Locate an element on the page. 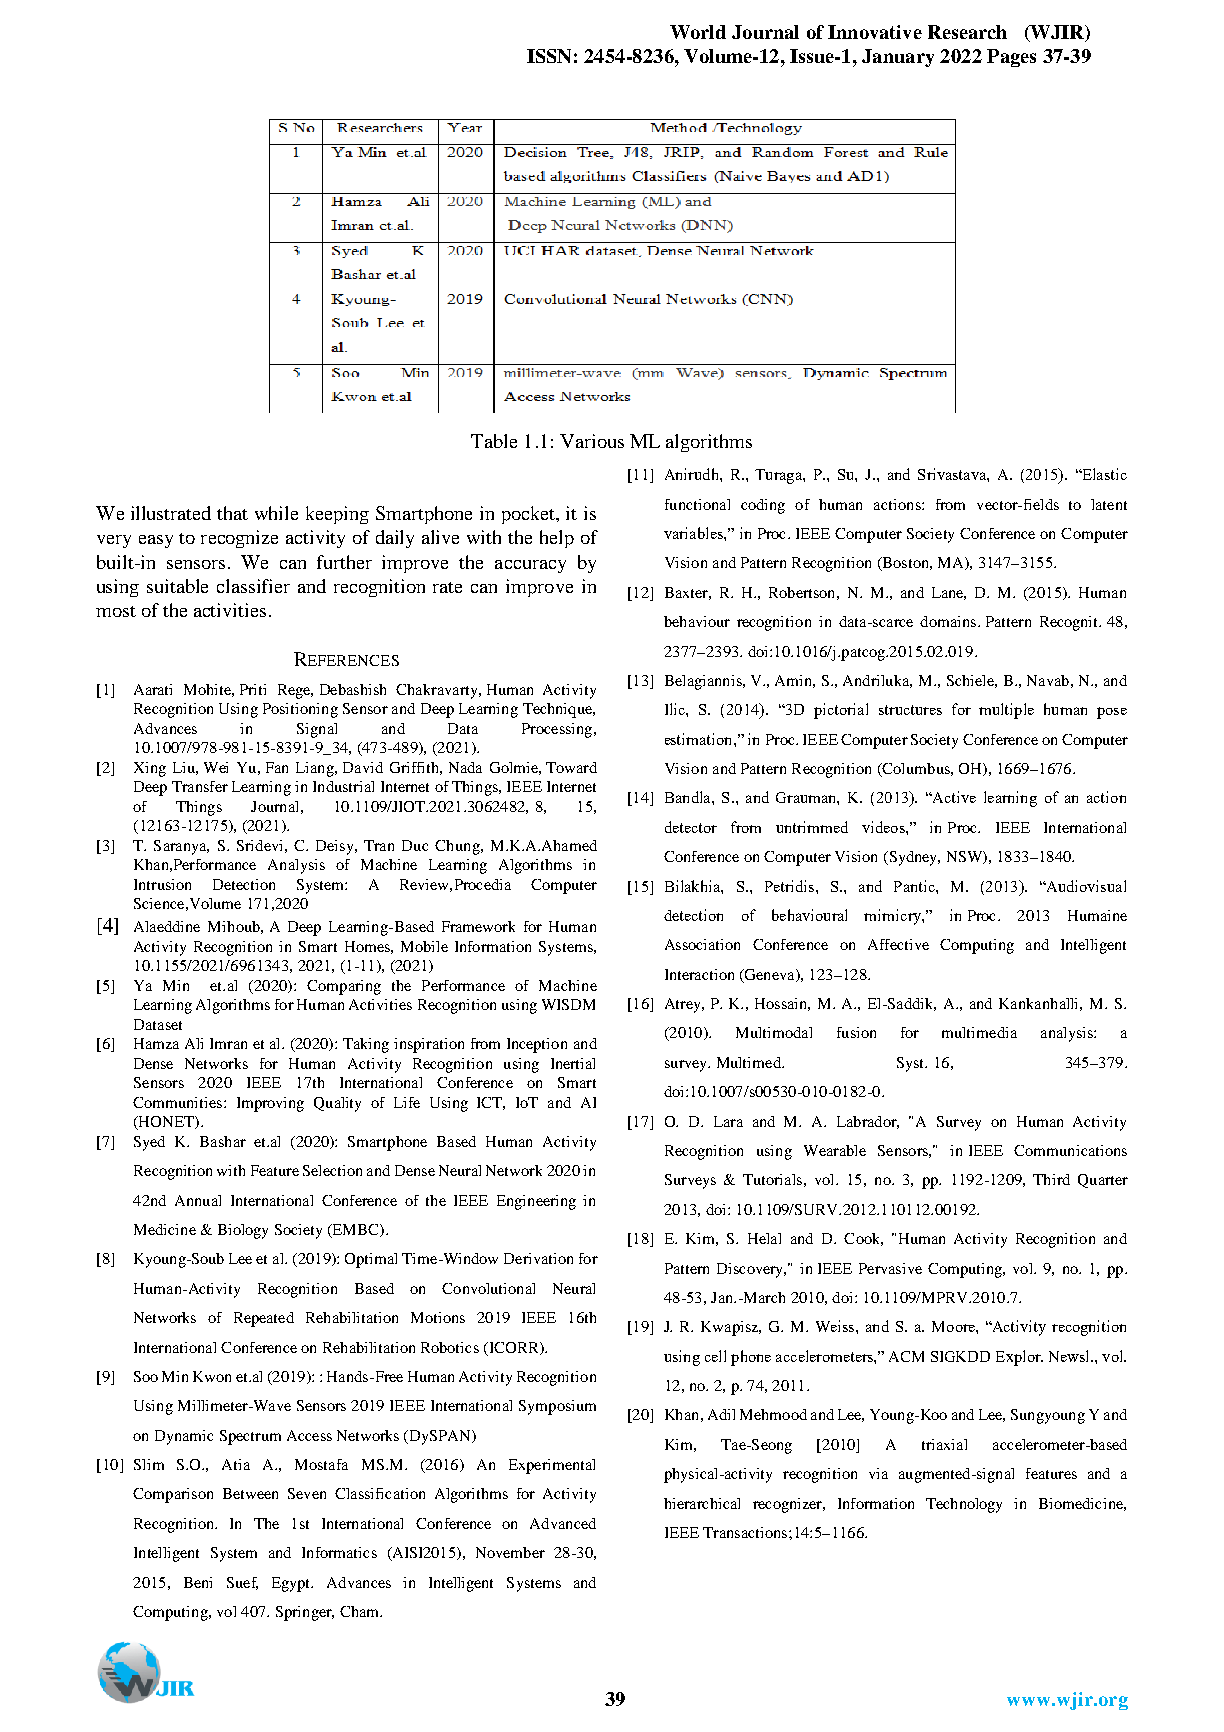 This image has height=1732, width=1224. detector is located at coordinates (691, 827).
